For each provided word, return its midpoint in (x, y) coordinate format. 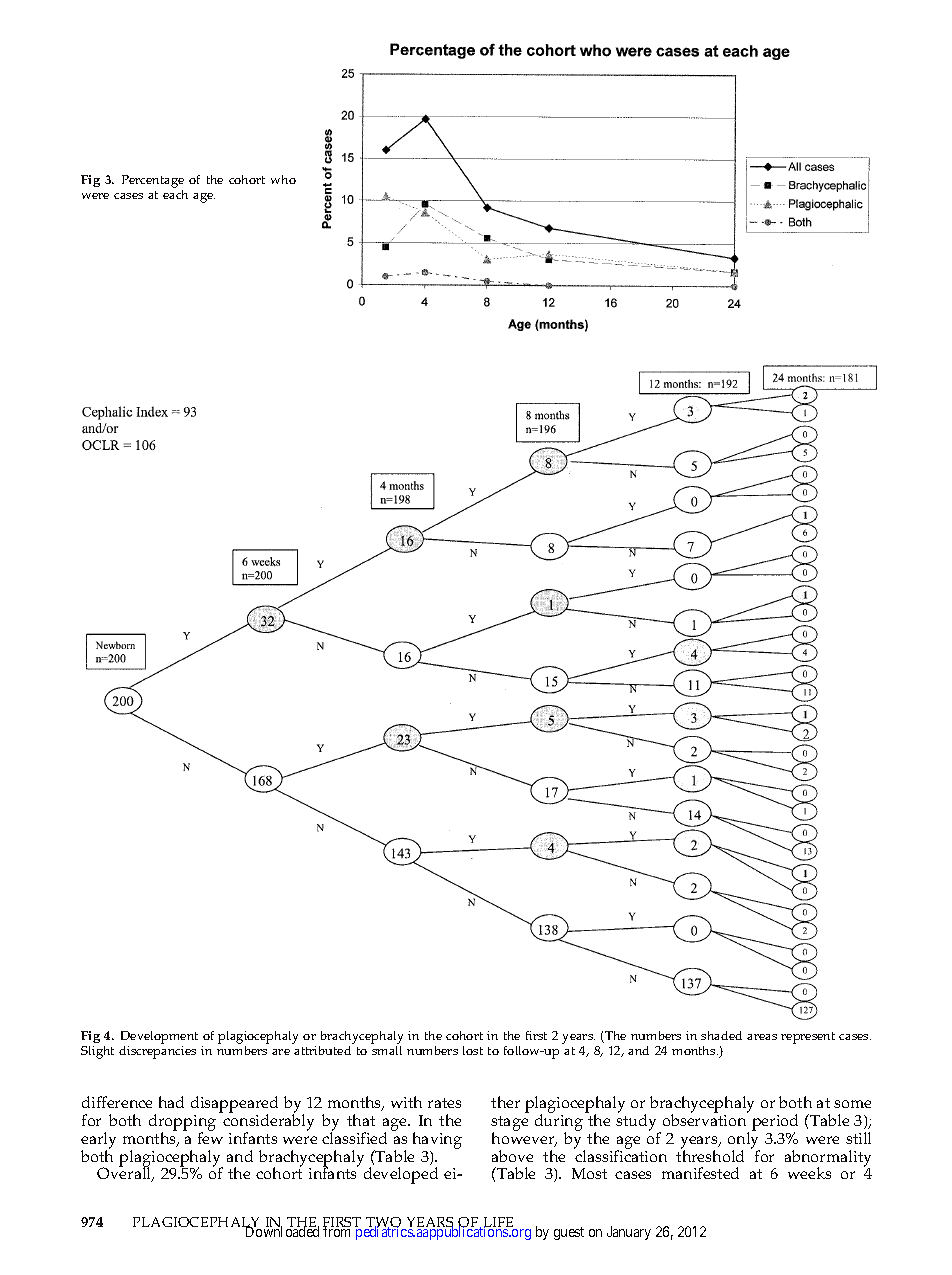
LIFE (498, 1223)
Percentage (153, 183)
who (283, 179)
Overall (125, 1174)
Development (159, 1037)
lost (473, 1050)
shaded (721, 1035)
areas (762, 1037)
